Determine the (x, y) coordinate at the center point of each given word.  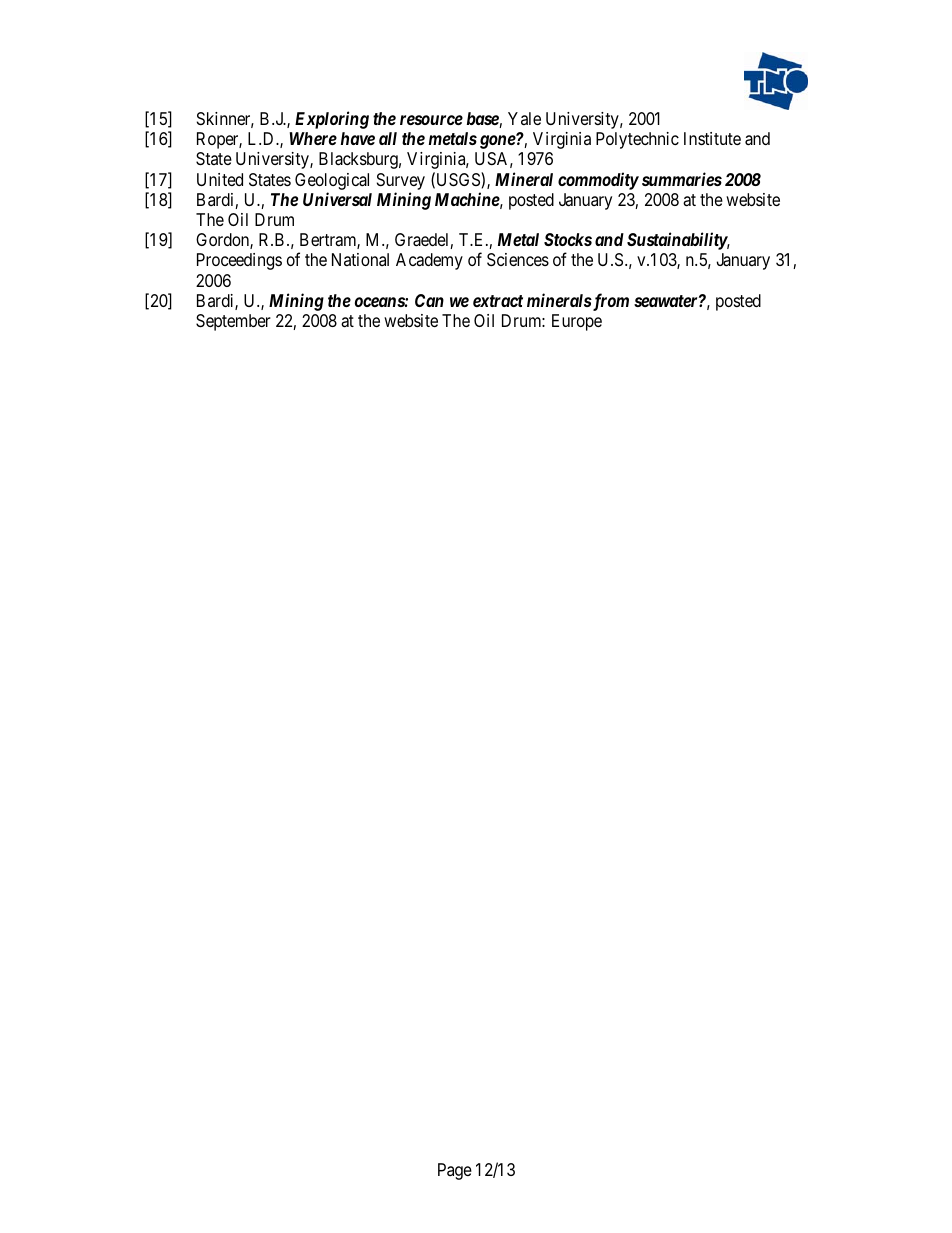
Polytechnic (637, 140)
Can (429, 300)
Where (313, 138)
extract (498, 301)
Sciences (518, 259)
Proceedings (239, 261)
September (233, 322)
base (483, 120)
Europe (577, 322)
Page (455, 1171)
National (360, 259)
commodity (598, 181)
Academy (429, 261)
